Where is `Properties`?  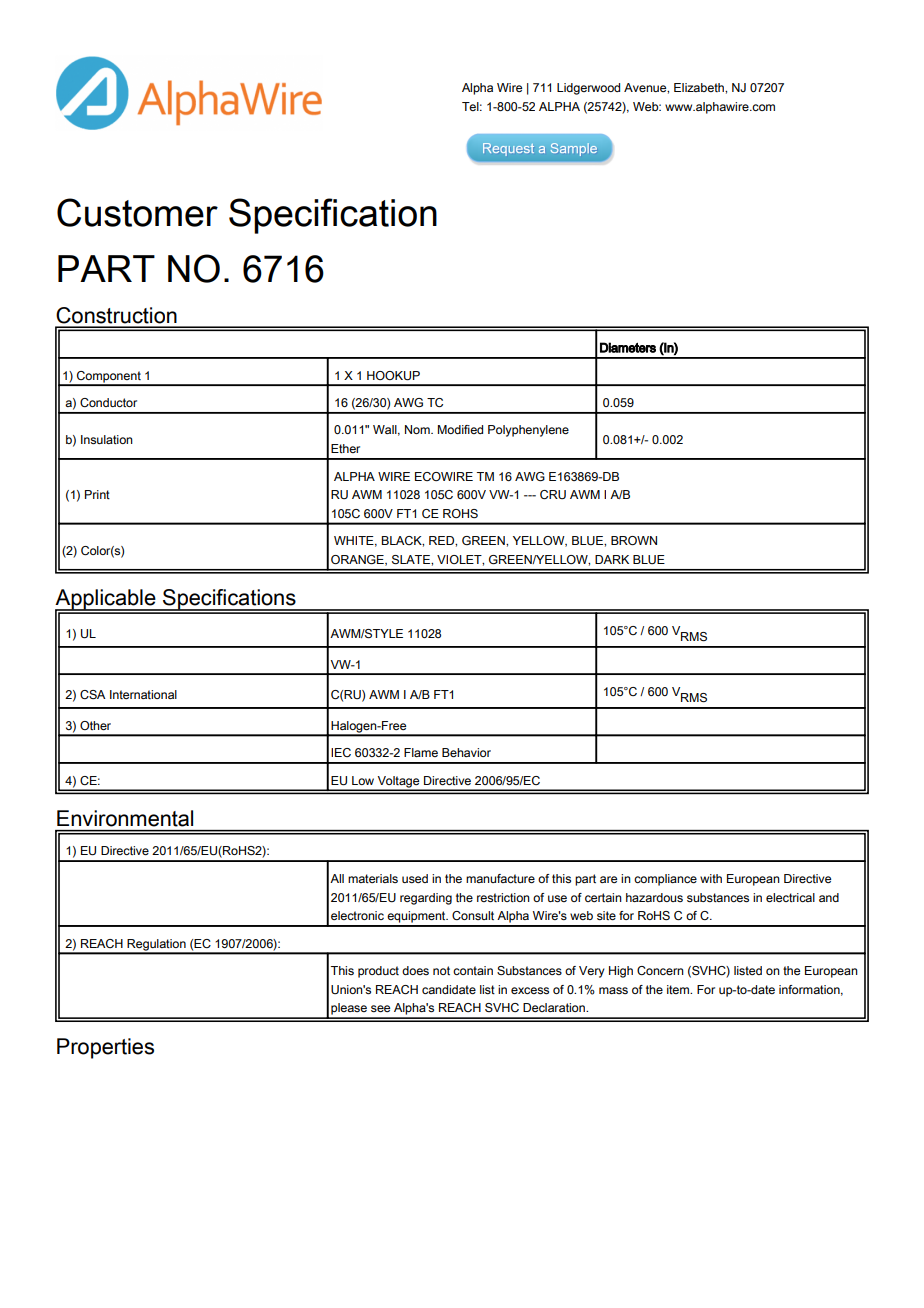
Properties is located at coordinates (105, 1048).
